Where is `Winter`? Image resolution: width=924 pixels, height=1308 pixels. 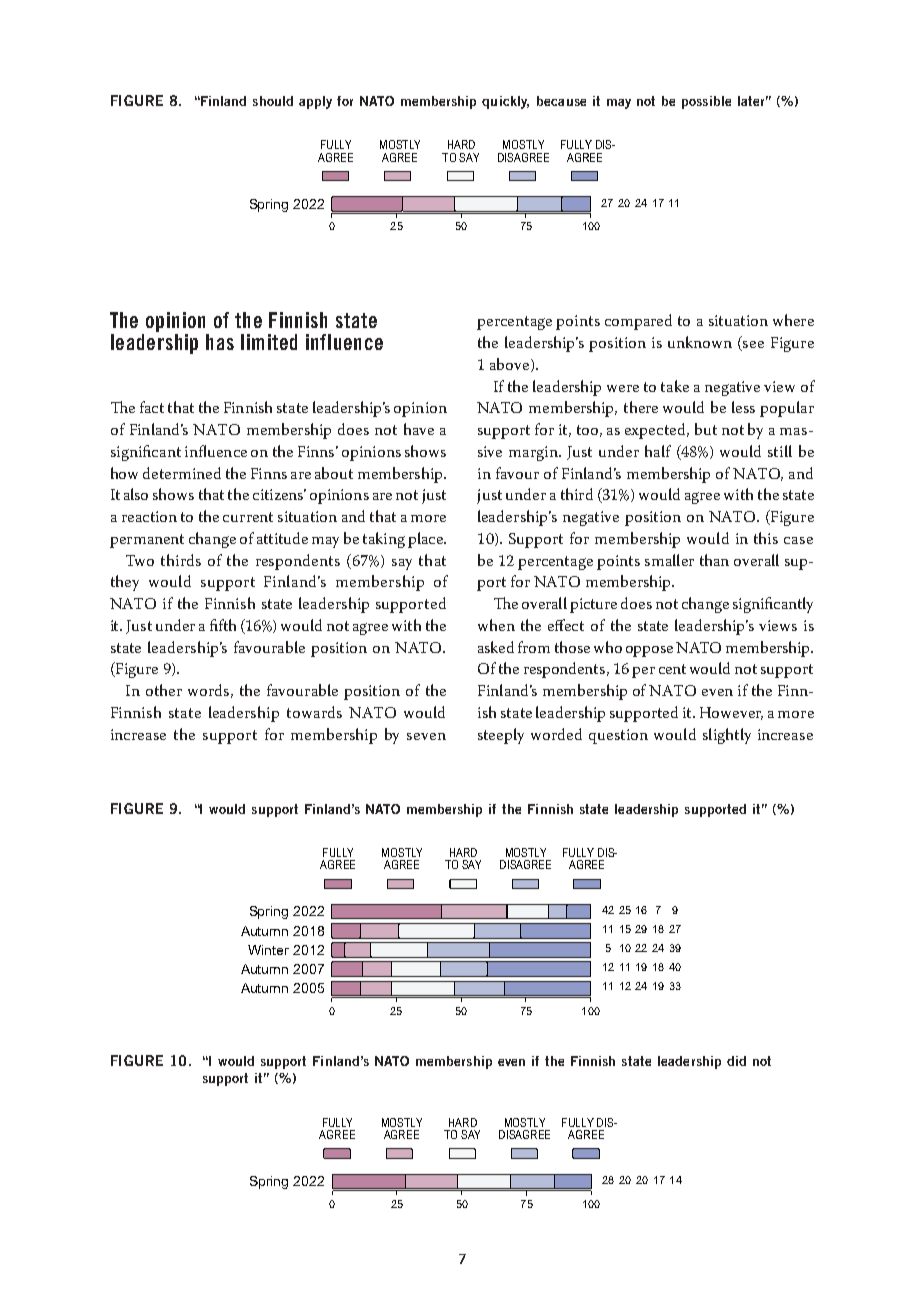
Winter is located at coordinates (268, 950).
